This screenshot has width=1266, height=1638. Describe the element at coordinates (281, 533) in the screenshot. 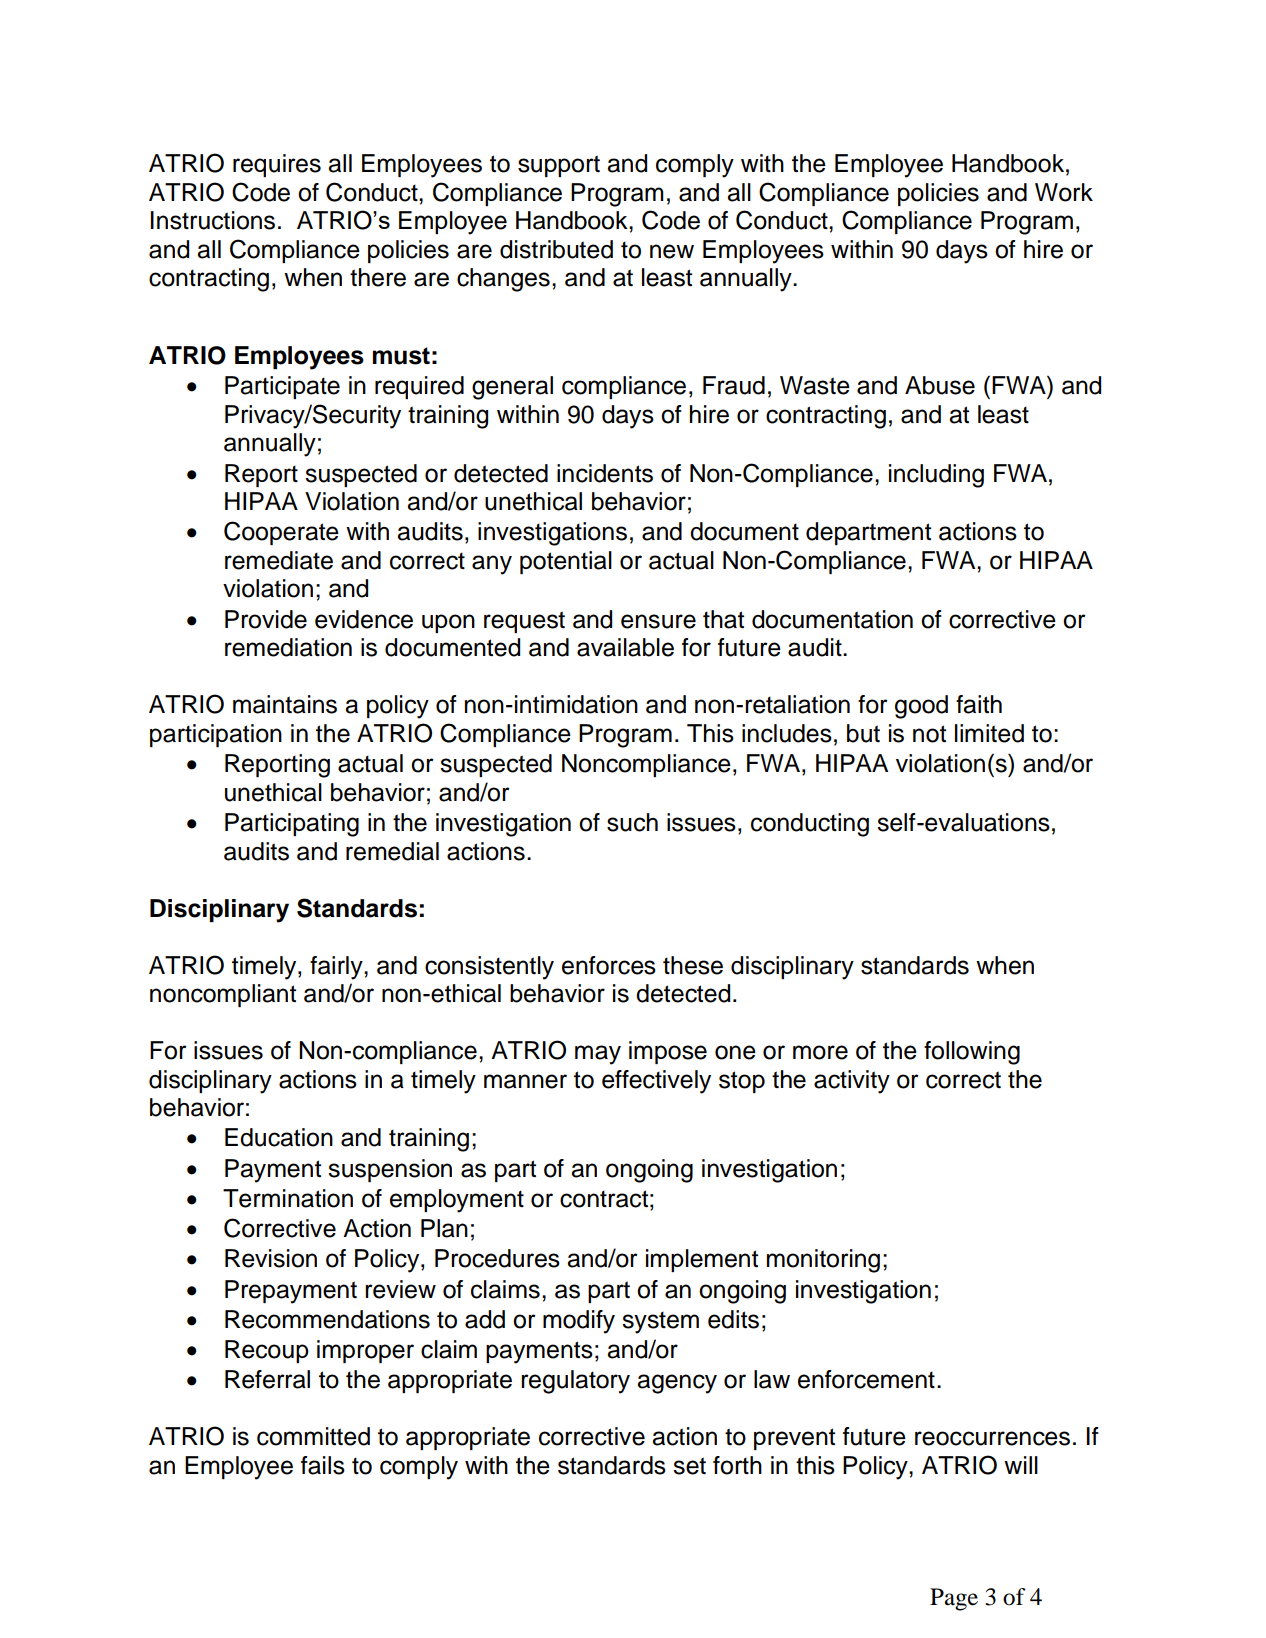

I see `Cooperate` at that location.
